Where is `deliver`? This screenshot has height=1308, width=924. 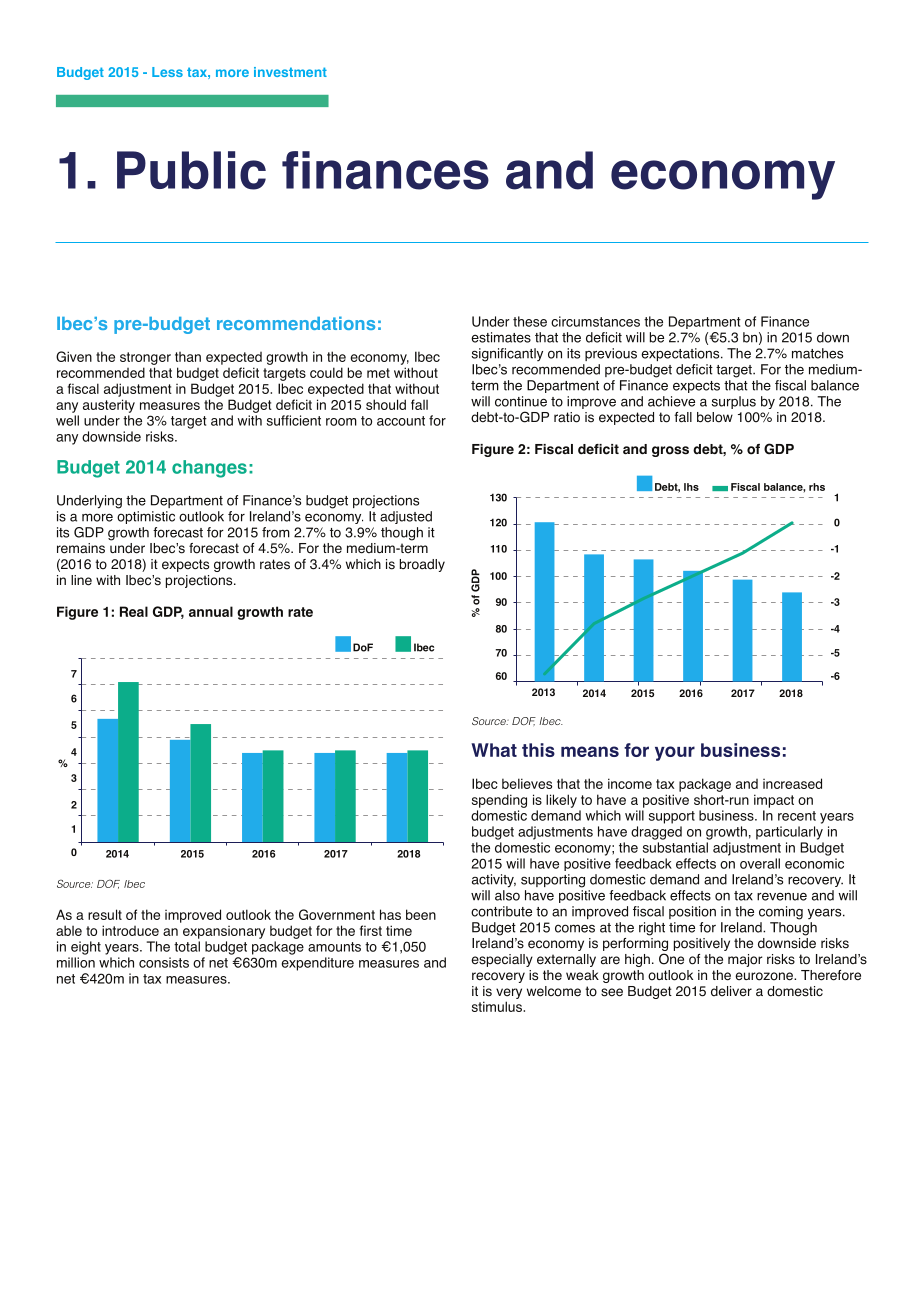
deliver is located at coordinates (731, 991).
